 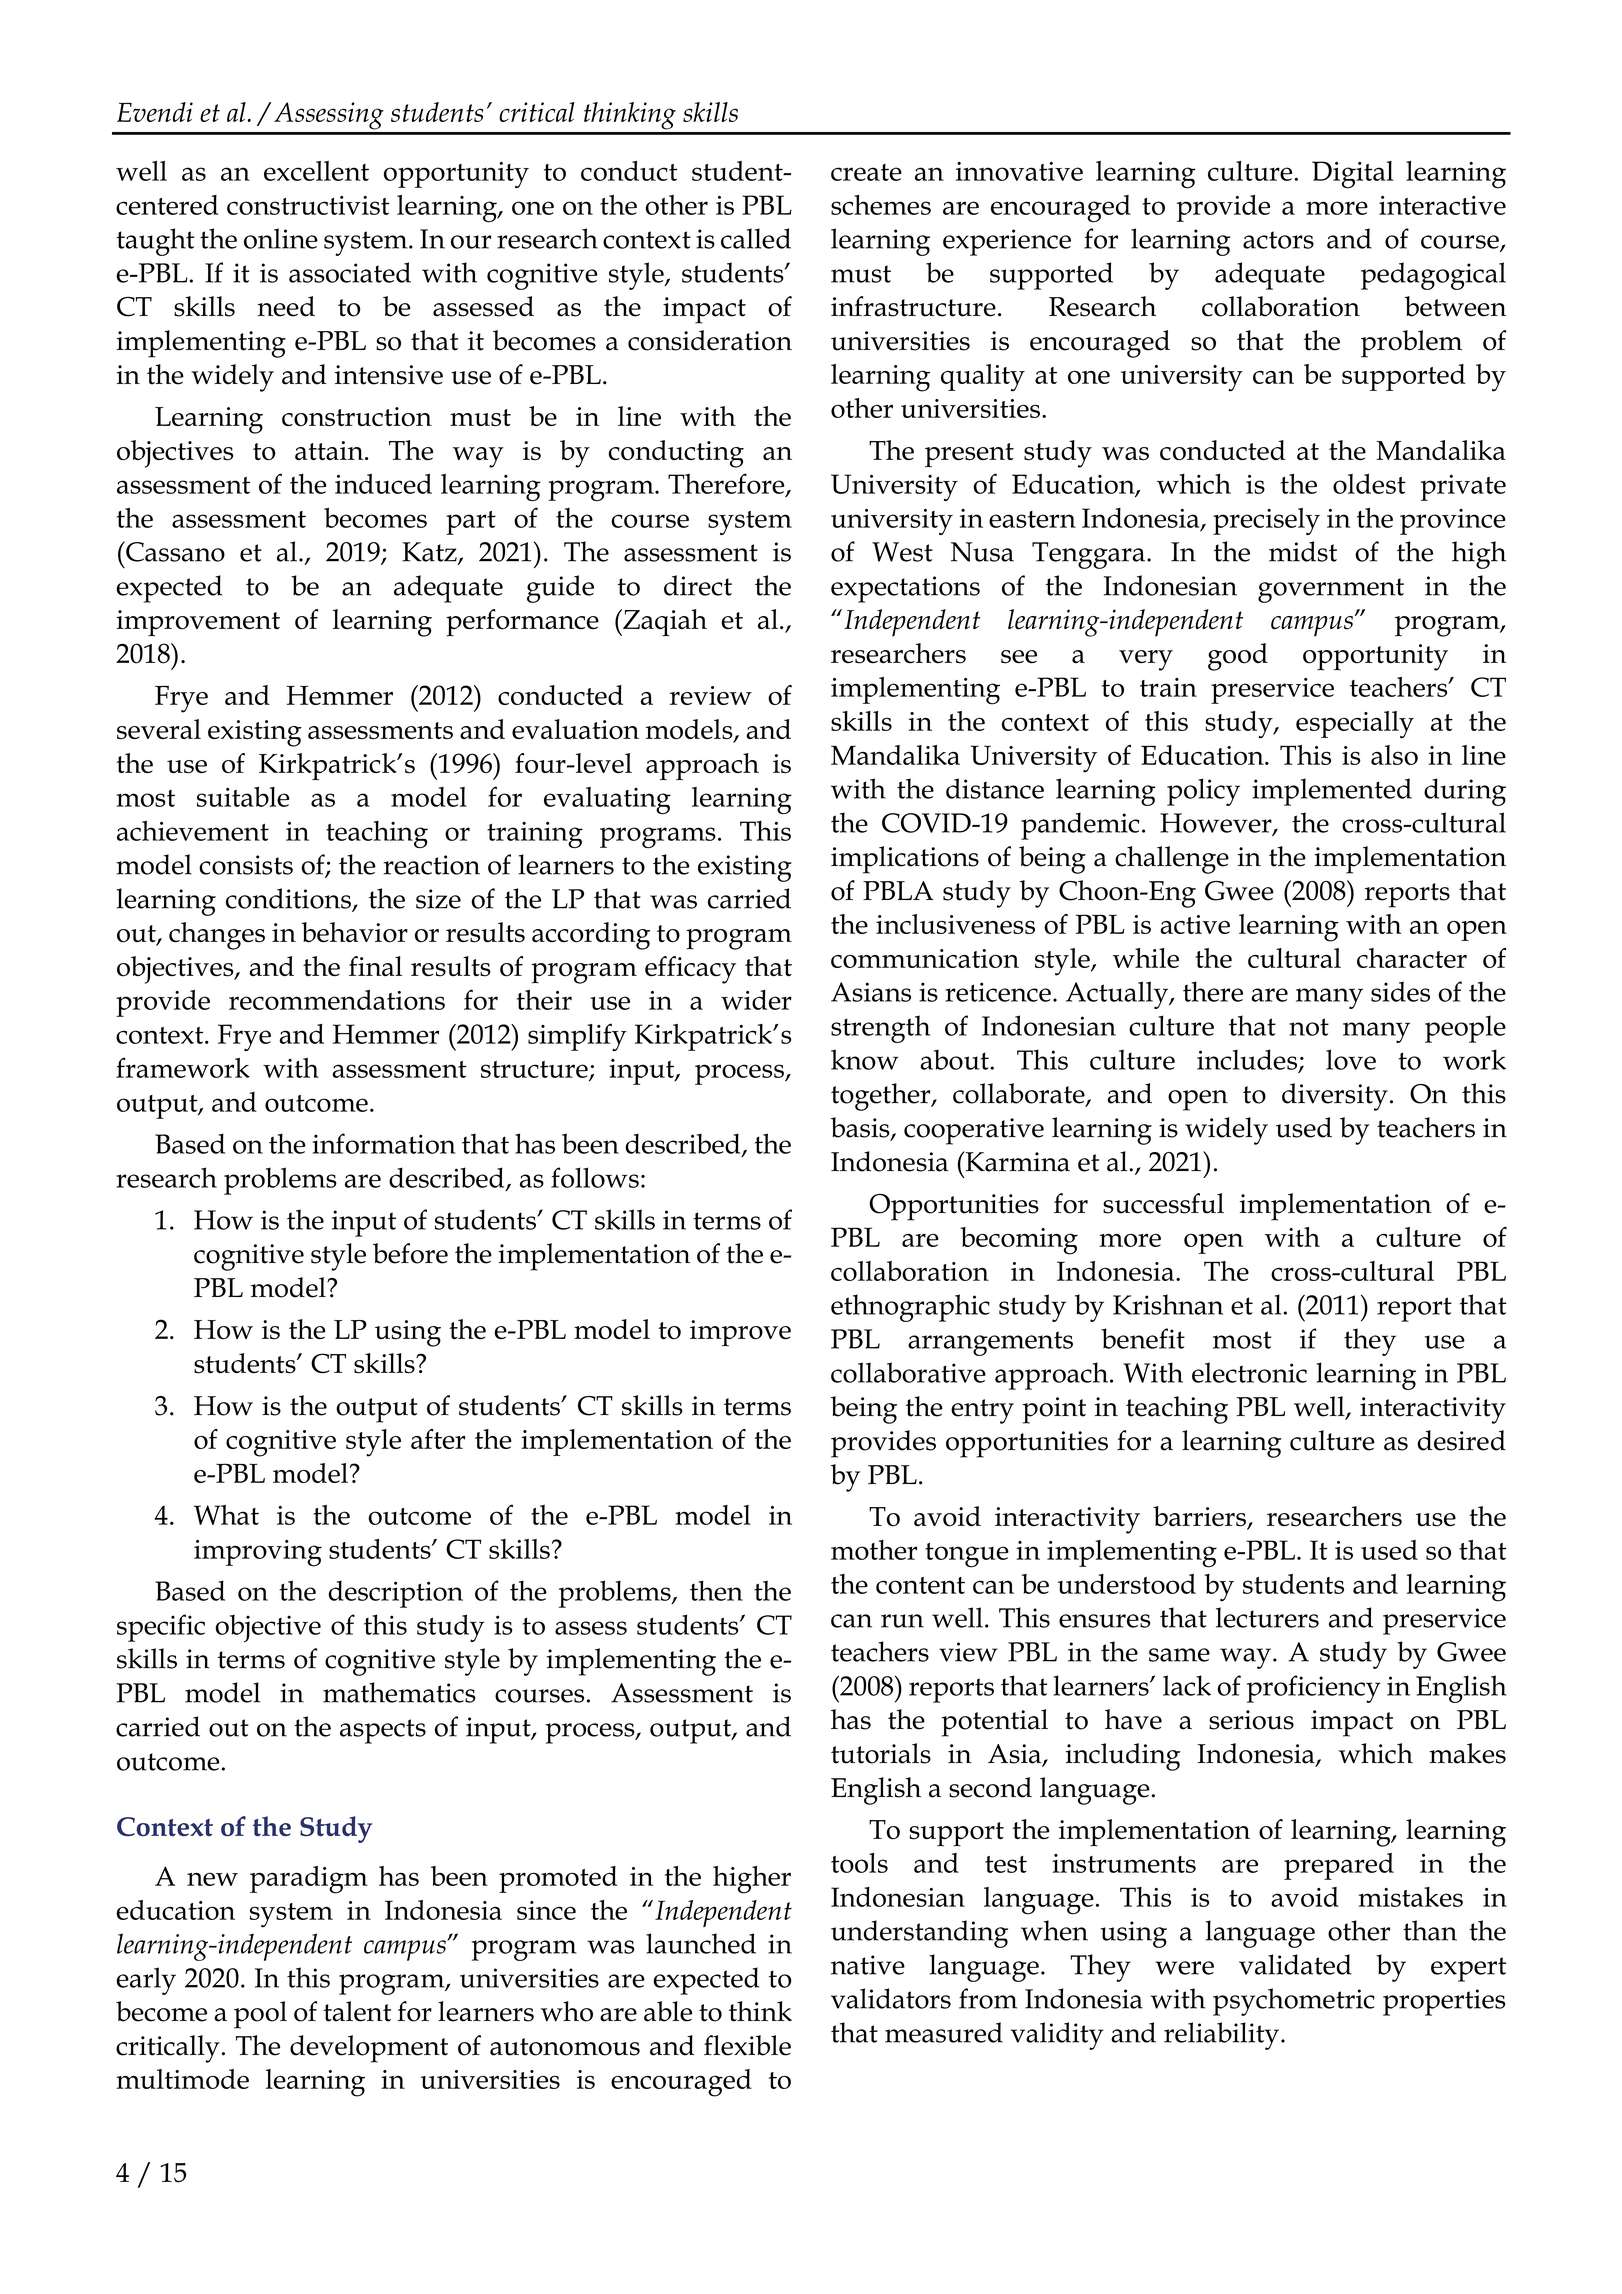 What do you see at coordinates (1278, 240) in the document?
I see `actors` at bounding box center [1278, 240].
